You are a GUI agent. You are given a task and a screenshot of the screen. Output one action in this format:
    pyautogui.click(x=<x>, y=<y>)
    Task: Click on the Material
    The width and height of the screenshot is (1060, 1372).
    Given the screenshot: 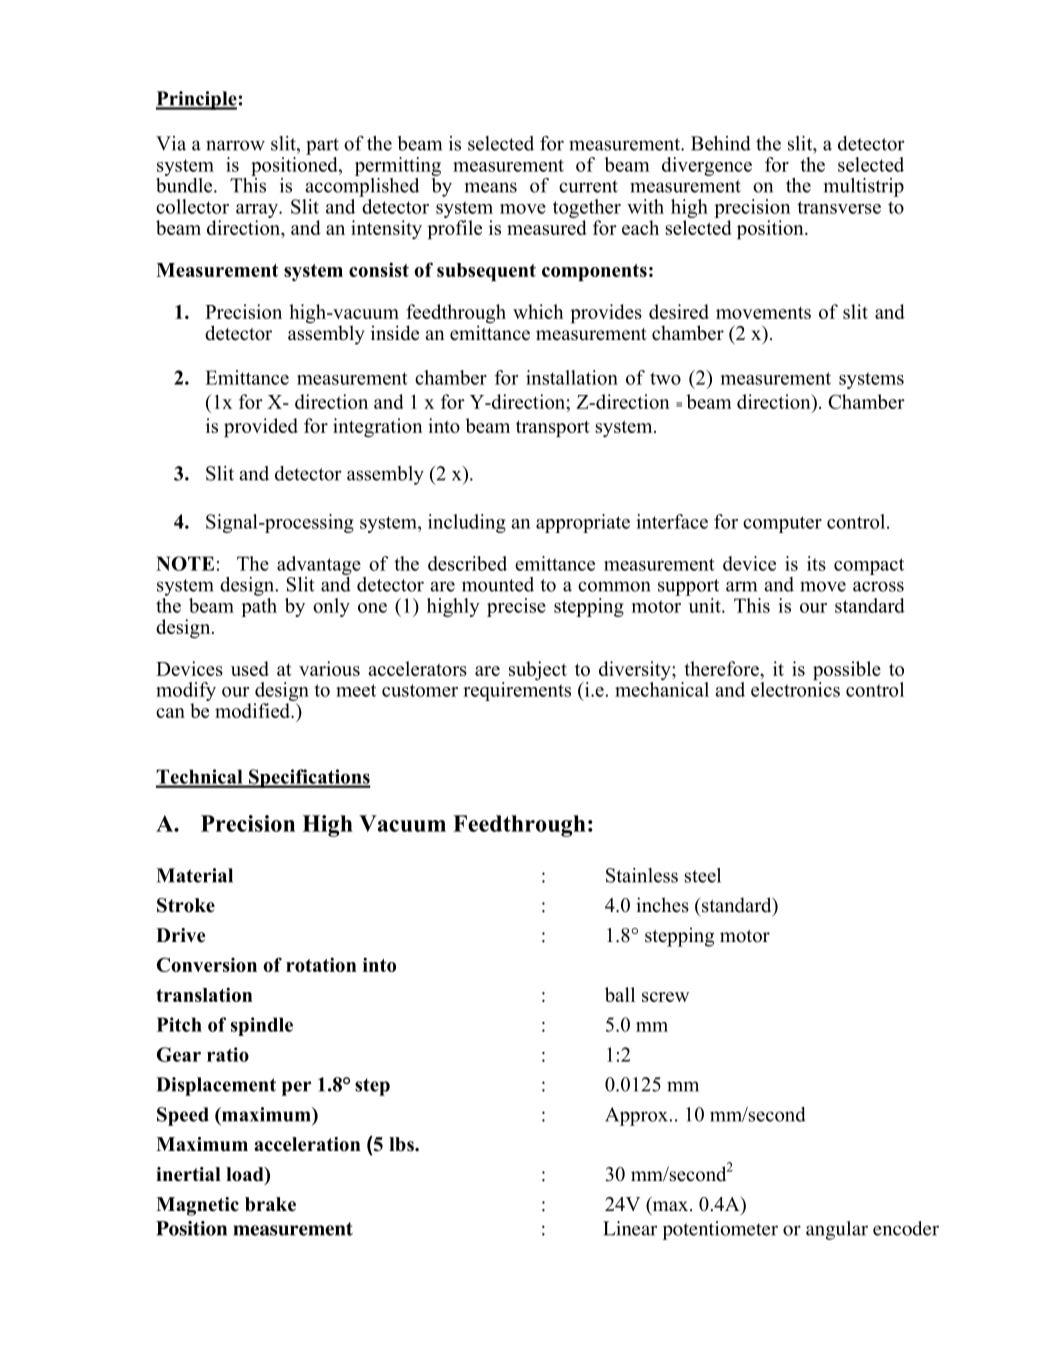 What is the action you would take?
    pyautogui.click(x=194, y=875)
